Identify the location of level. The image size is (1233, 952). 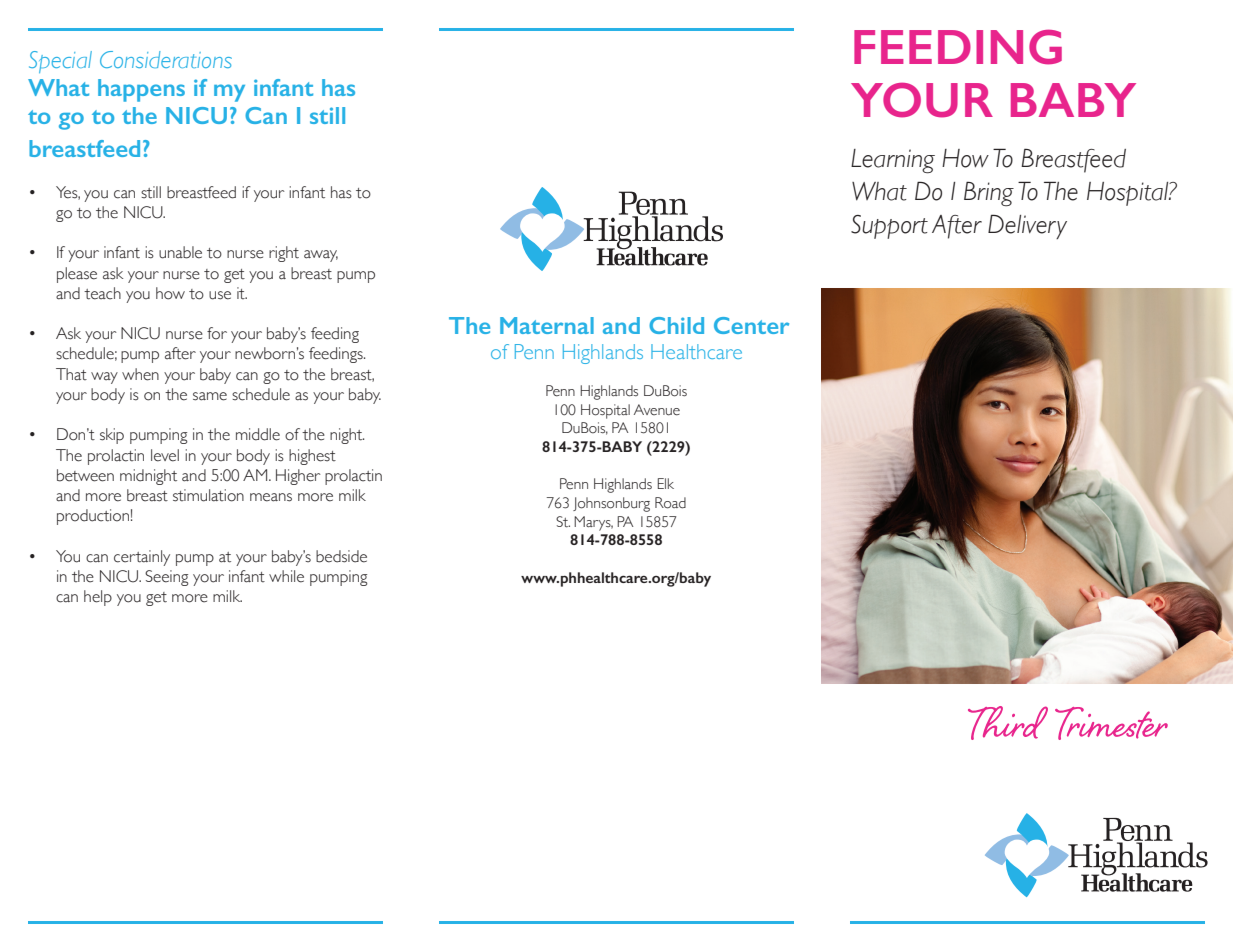
(165, 455).
